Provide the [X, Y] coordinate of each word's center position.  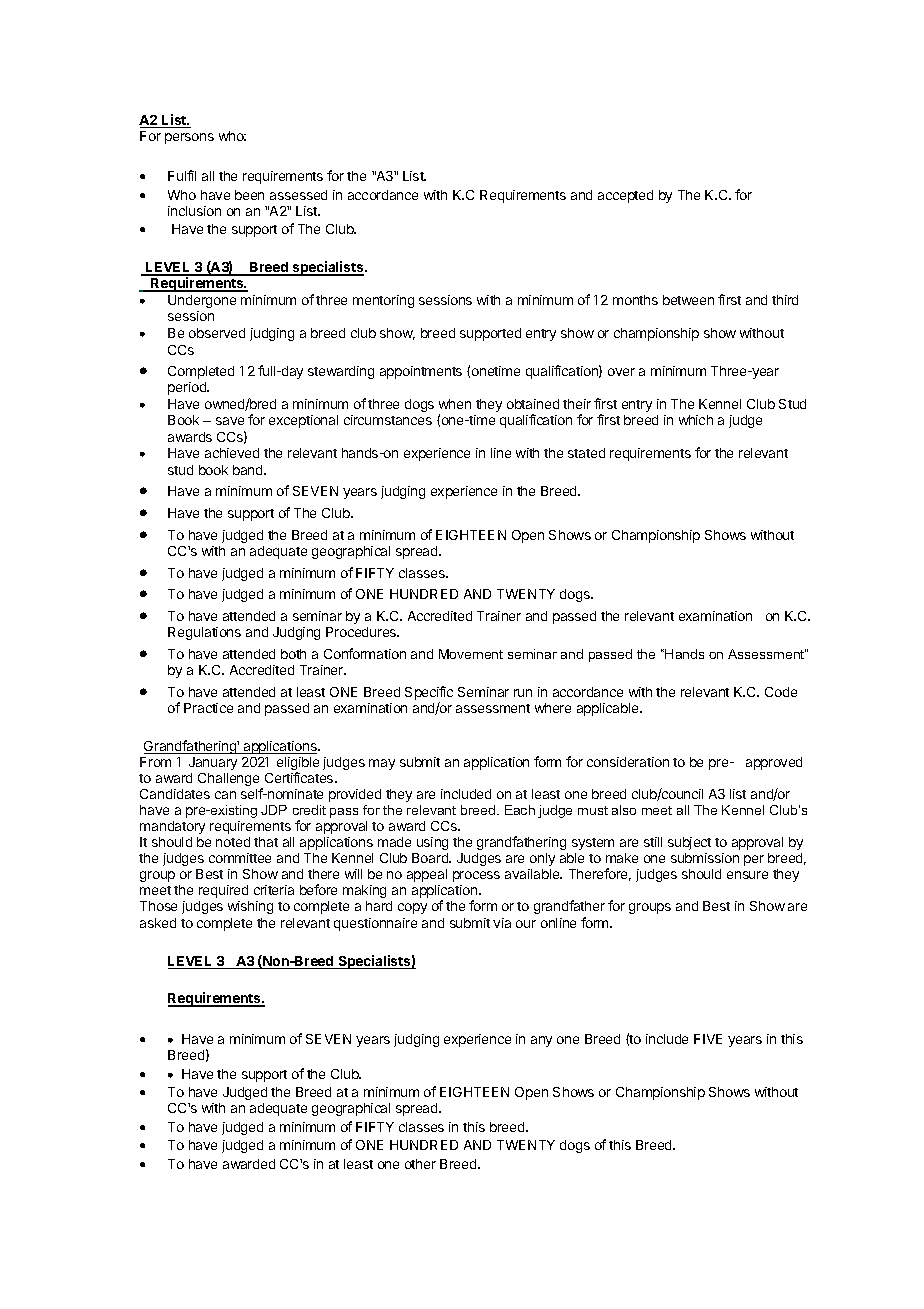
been [249, 195]
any [541, 1041]
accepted [625, 196]
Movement [471, 654]
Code [781, 692]
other [420, 1164]
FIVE [708, 1039]
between [688, 300]
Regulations [204, 633]
